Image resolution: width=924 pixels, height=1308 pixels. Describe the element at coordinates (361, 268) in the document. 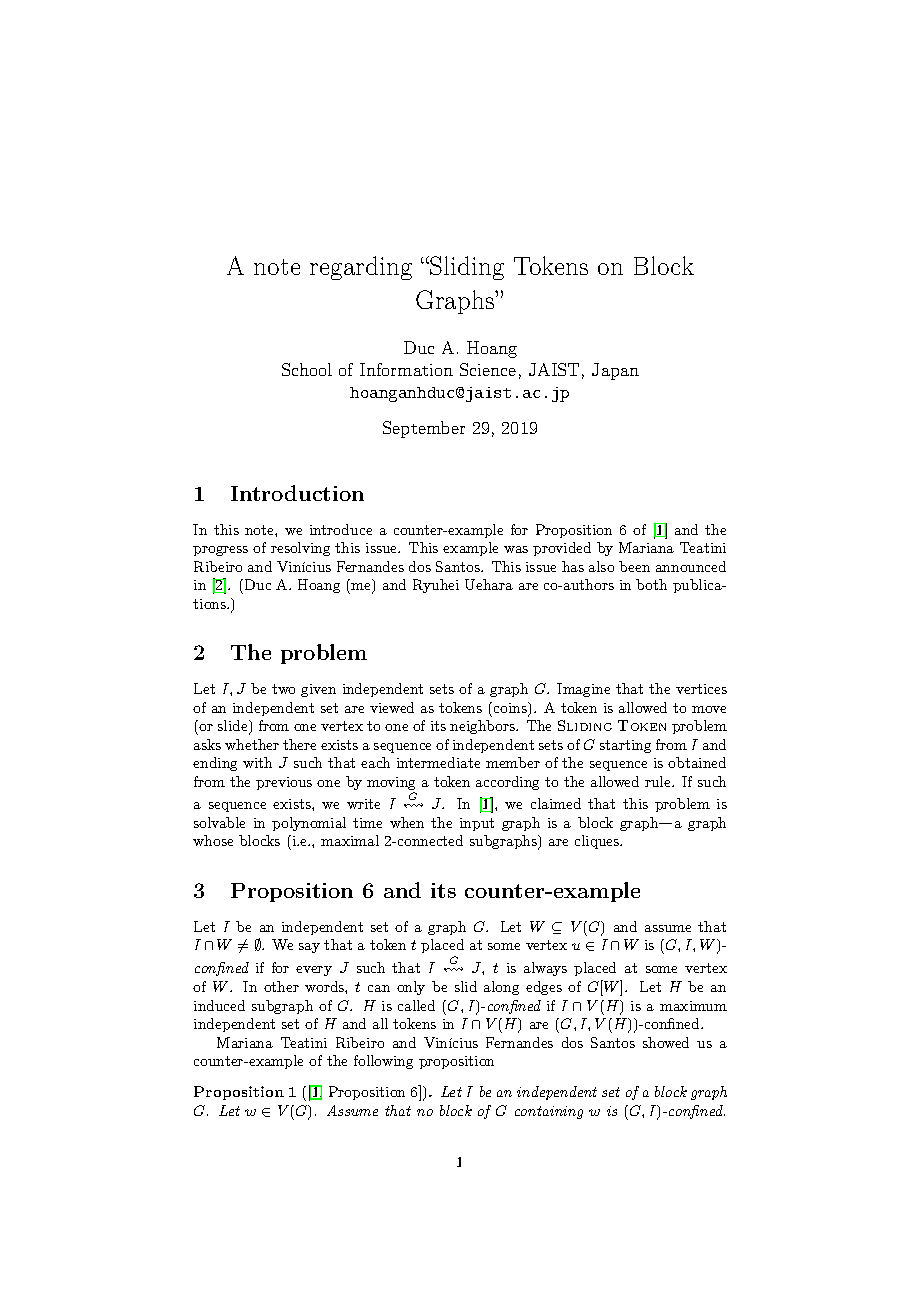

I see `regarding` at that location.
